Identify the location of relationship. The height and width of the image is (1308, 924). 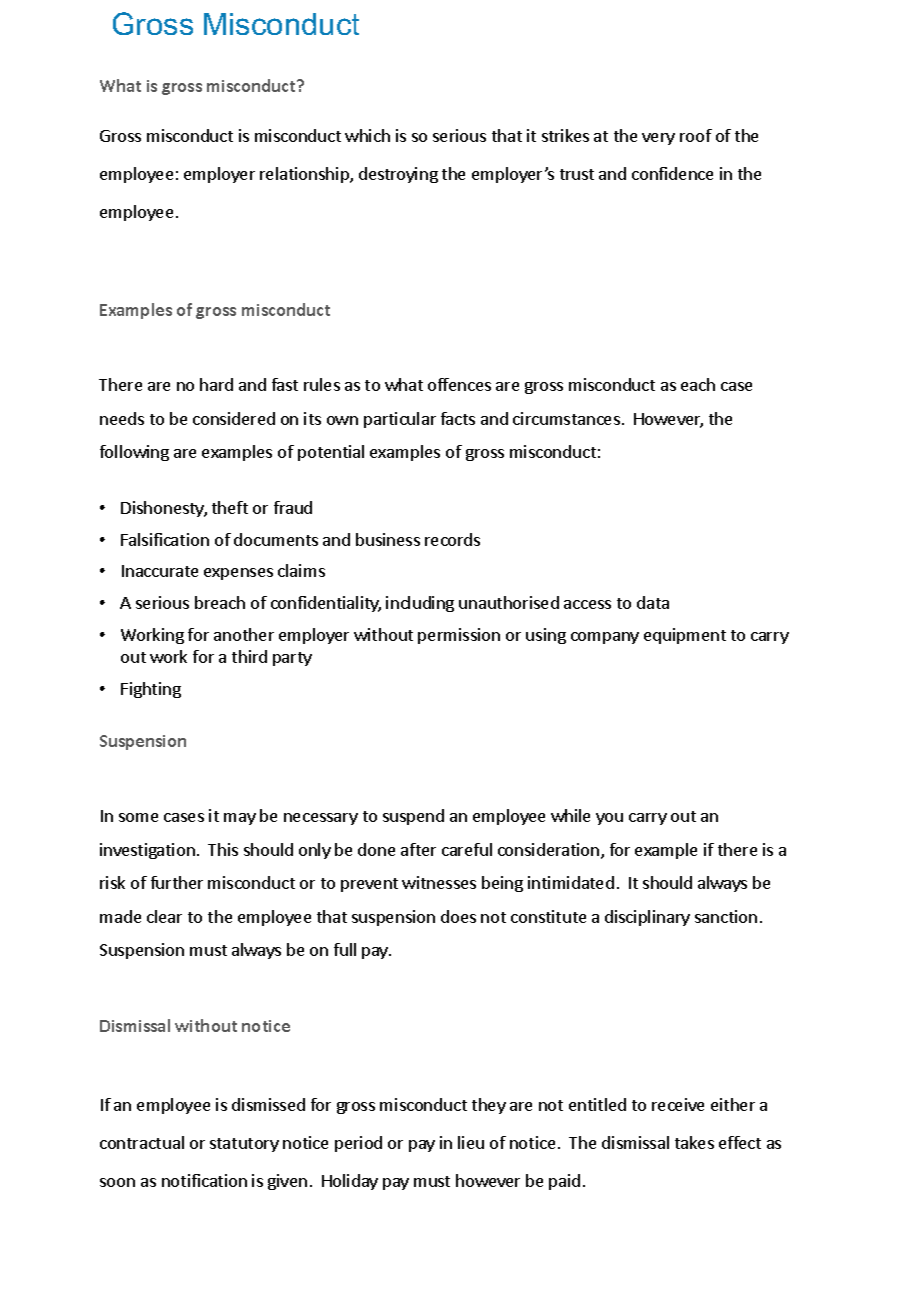
(305, 175).
